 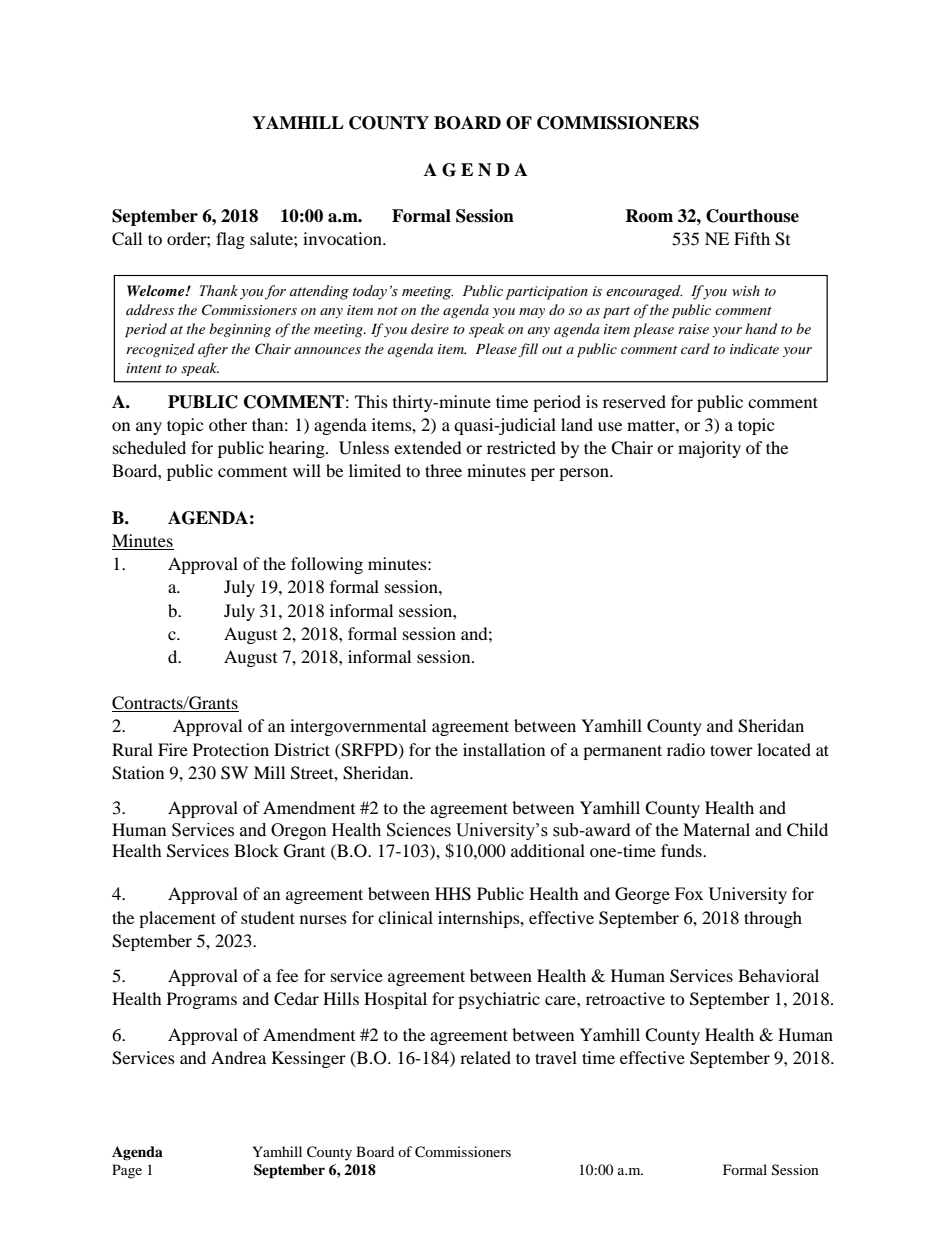 What do you see at coordinates (709, 449) in the screenshot?
I see `majority` at bounding box center [709, 449].
